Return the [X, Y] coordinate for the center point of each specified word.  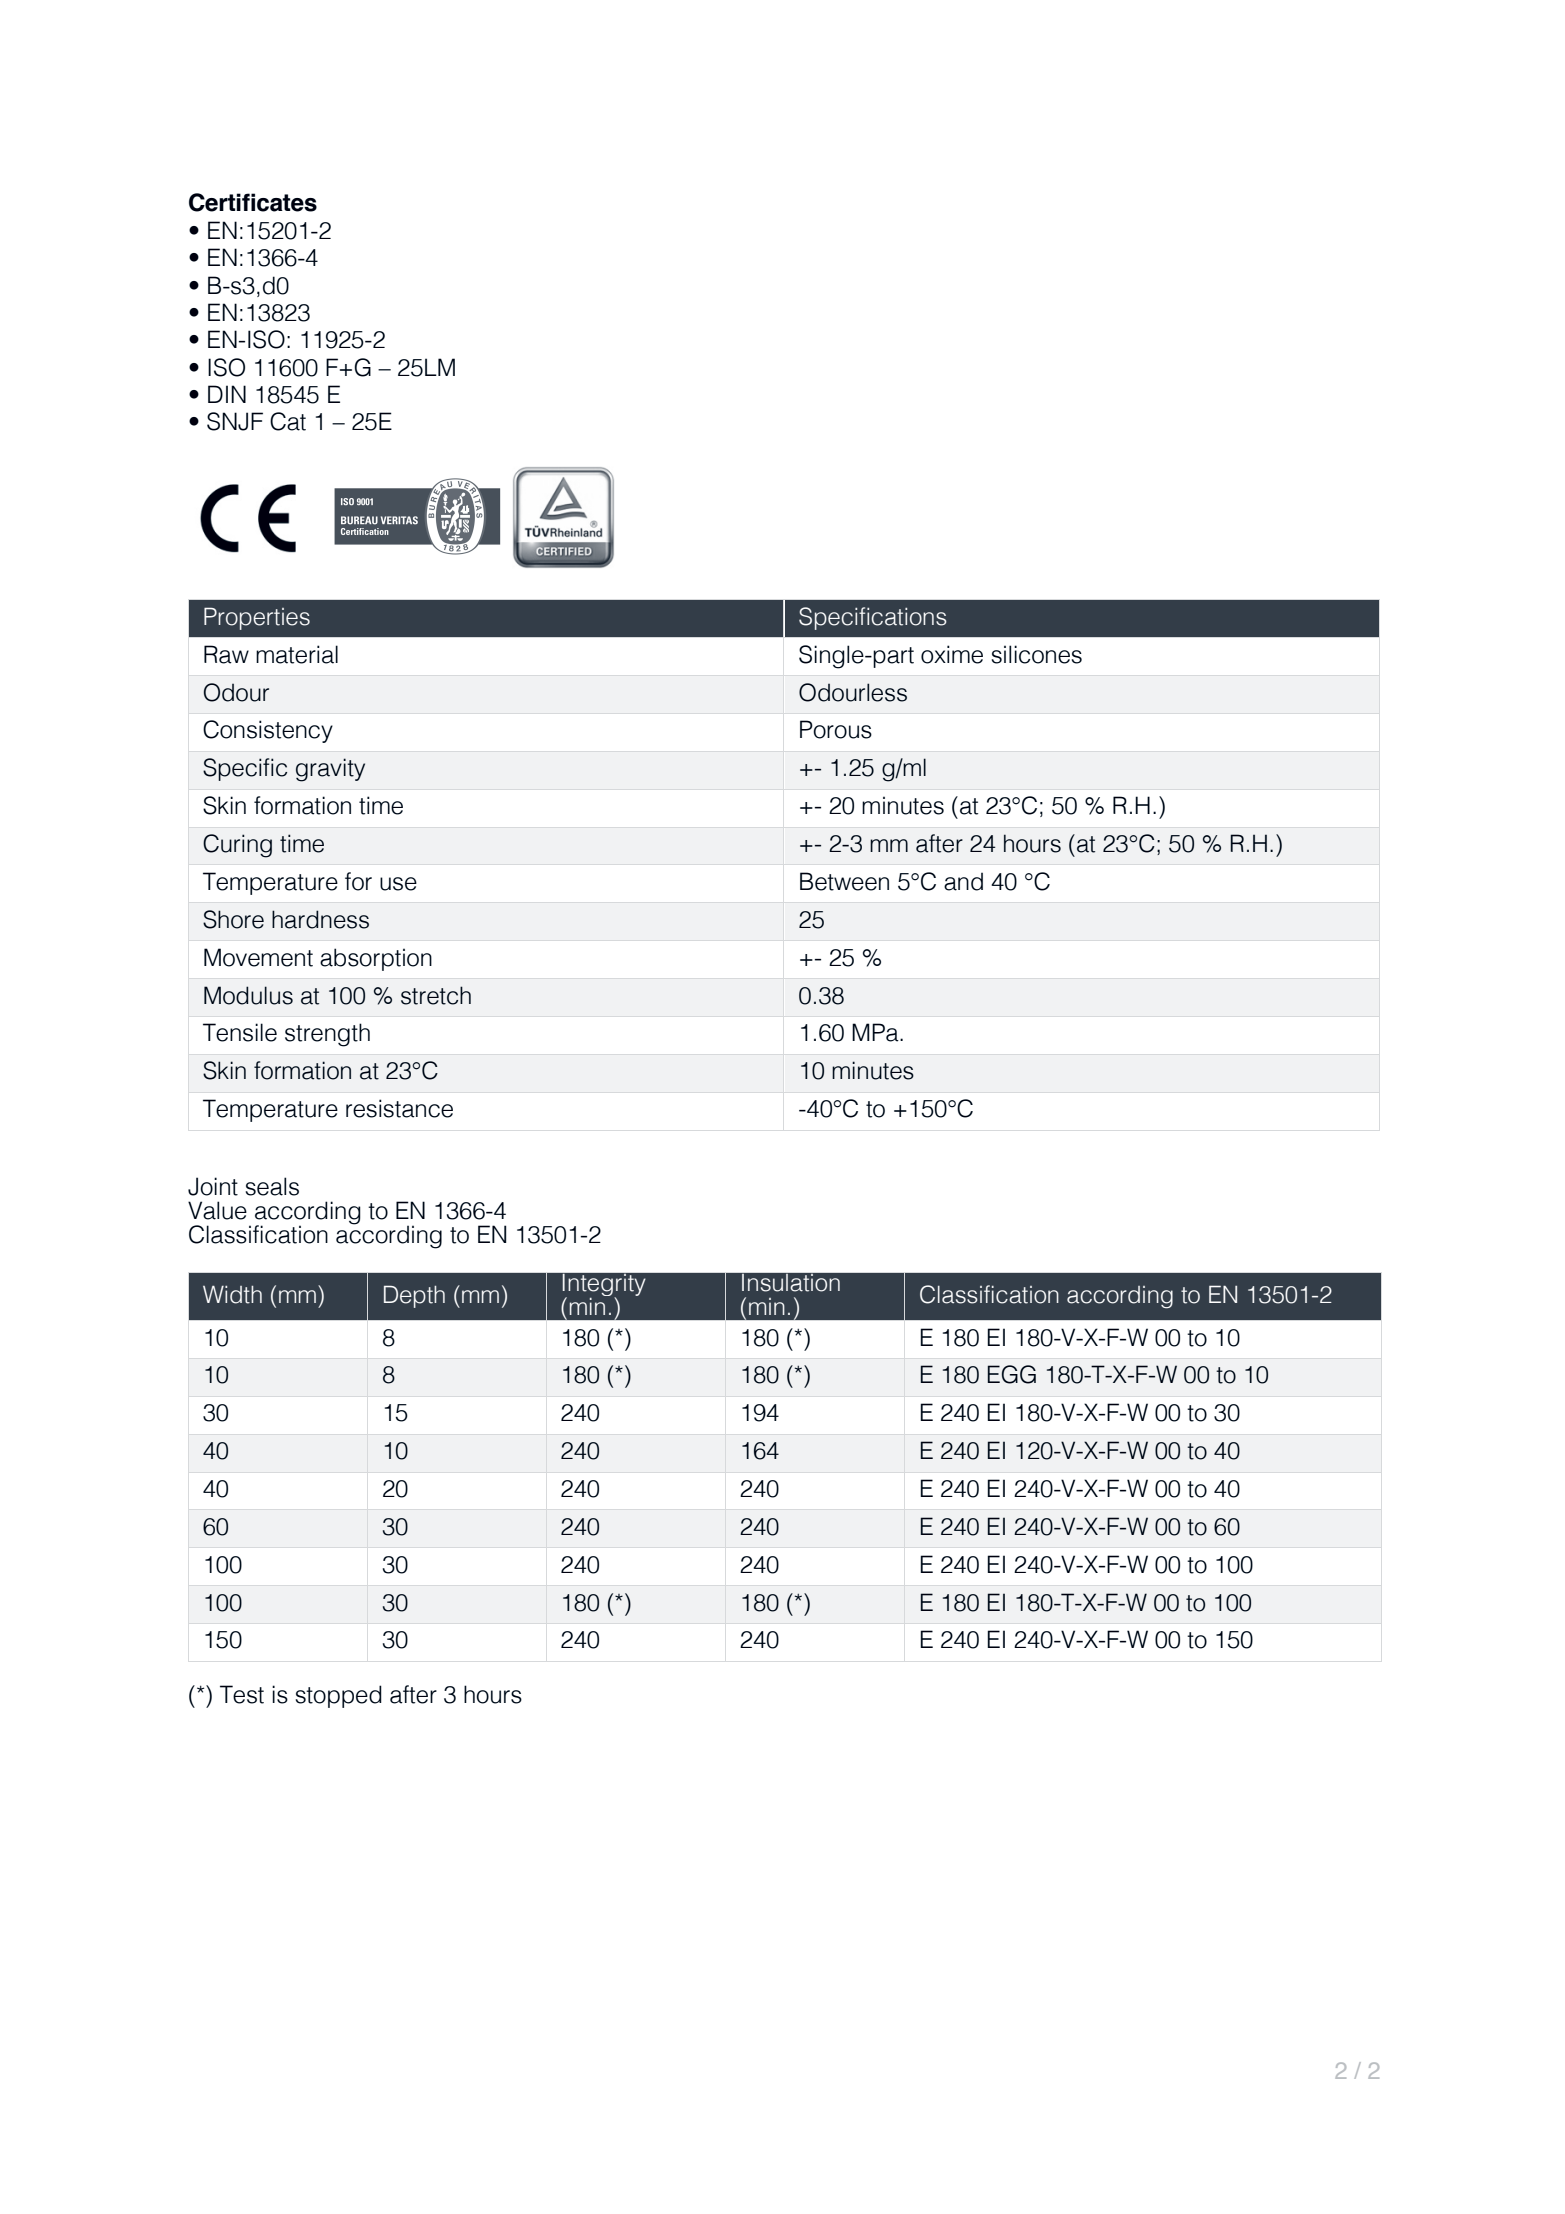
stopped [338, 1696]
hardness [320, 919]
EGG [1012, 1374]
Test [242, 1694]
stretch [436, 995]
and [963, 881]
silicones [1036, 654]
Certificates [253, 202]
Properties [257, 618]
